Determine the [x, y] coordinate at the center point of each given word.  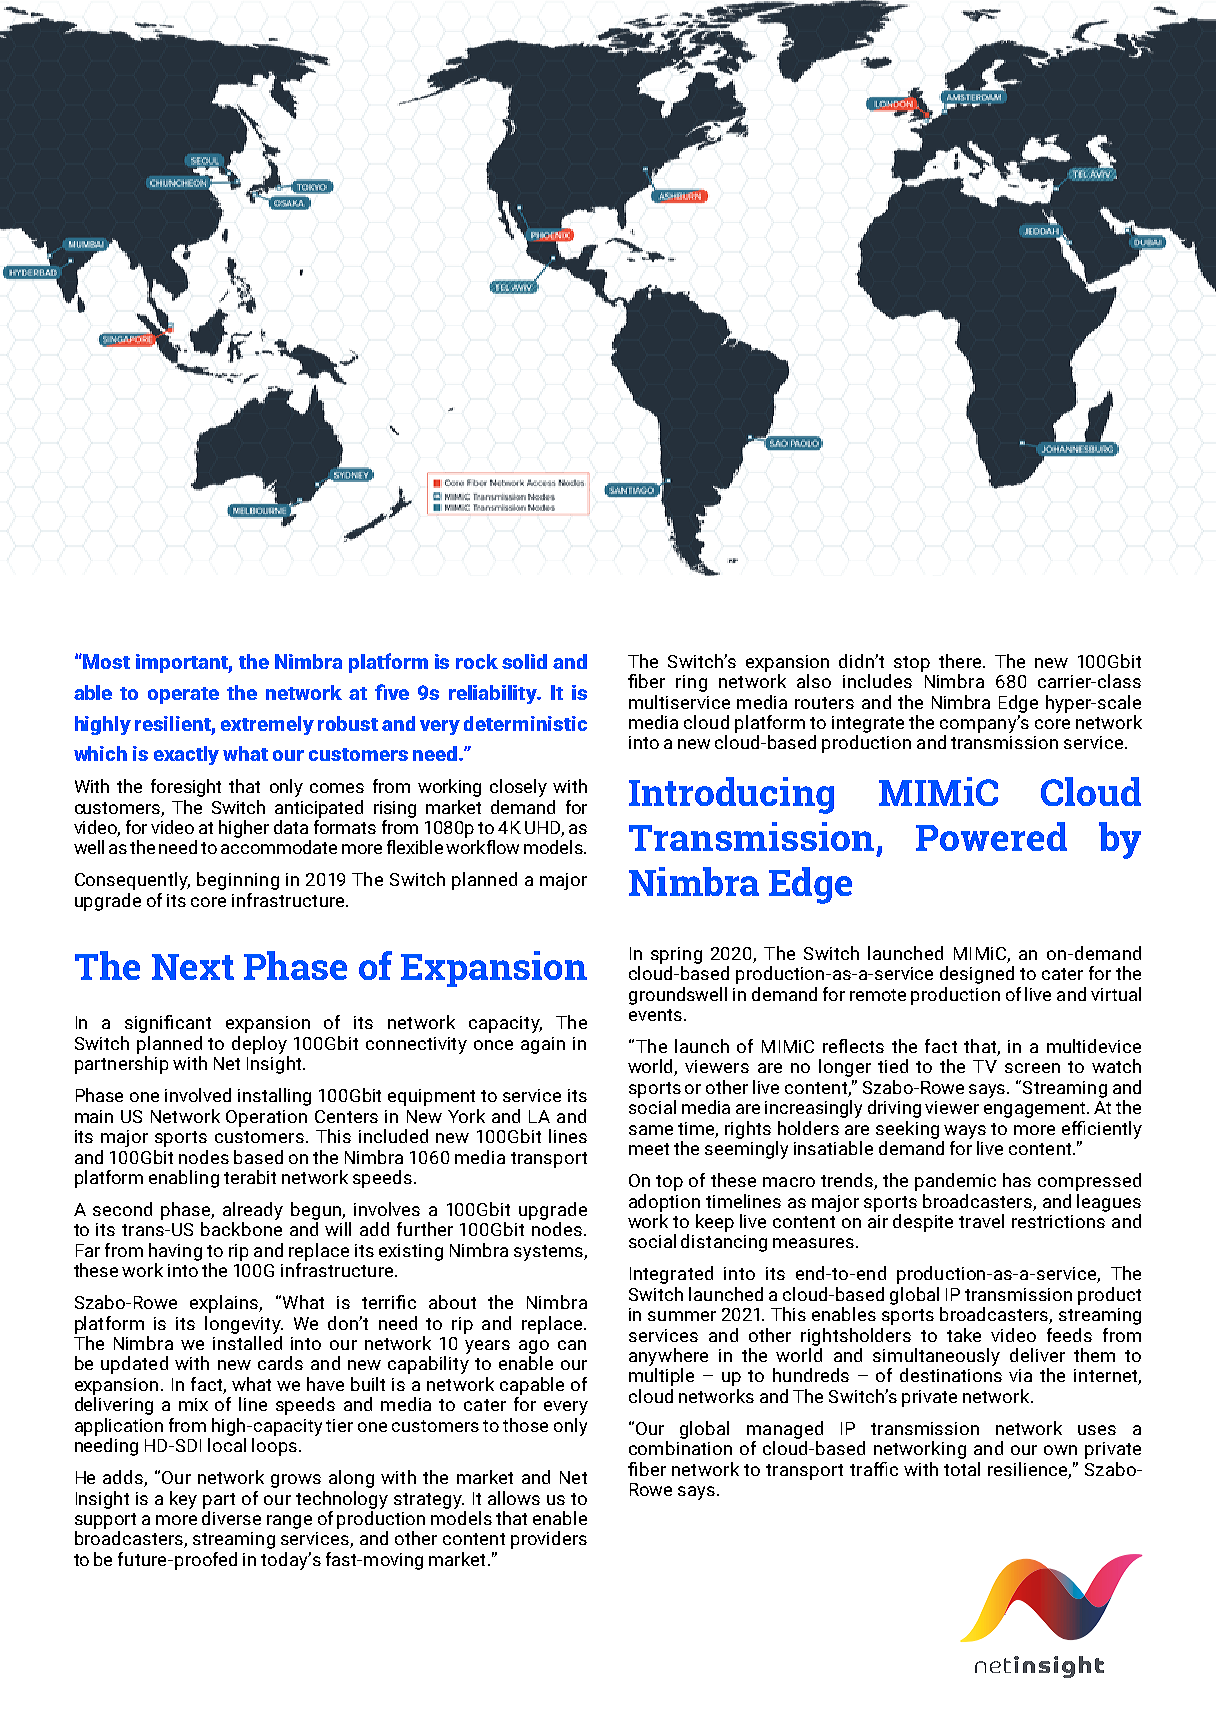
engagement [1036, 1110]
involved [198, 1095]
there [961, 661]
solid [524, 661]
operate [183, 695]
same [651, 1130]
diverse [231, 1516]
